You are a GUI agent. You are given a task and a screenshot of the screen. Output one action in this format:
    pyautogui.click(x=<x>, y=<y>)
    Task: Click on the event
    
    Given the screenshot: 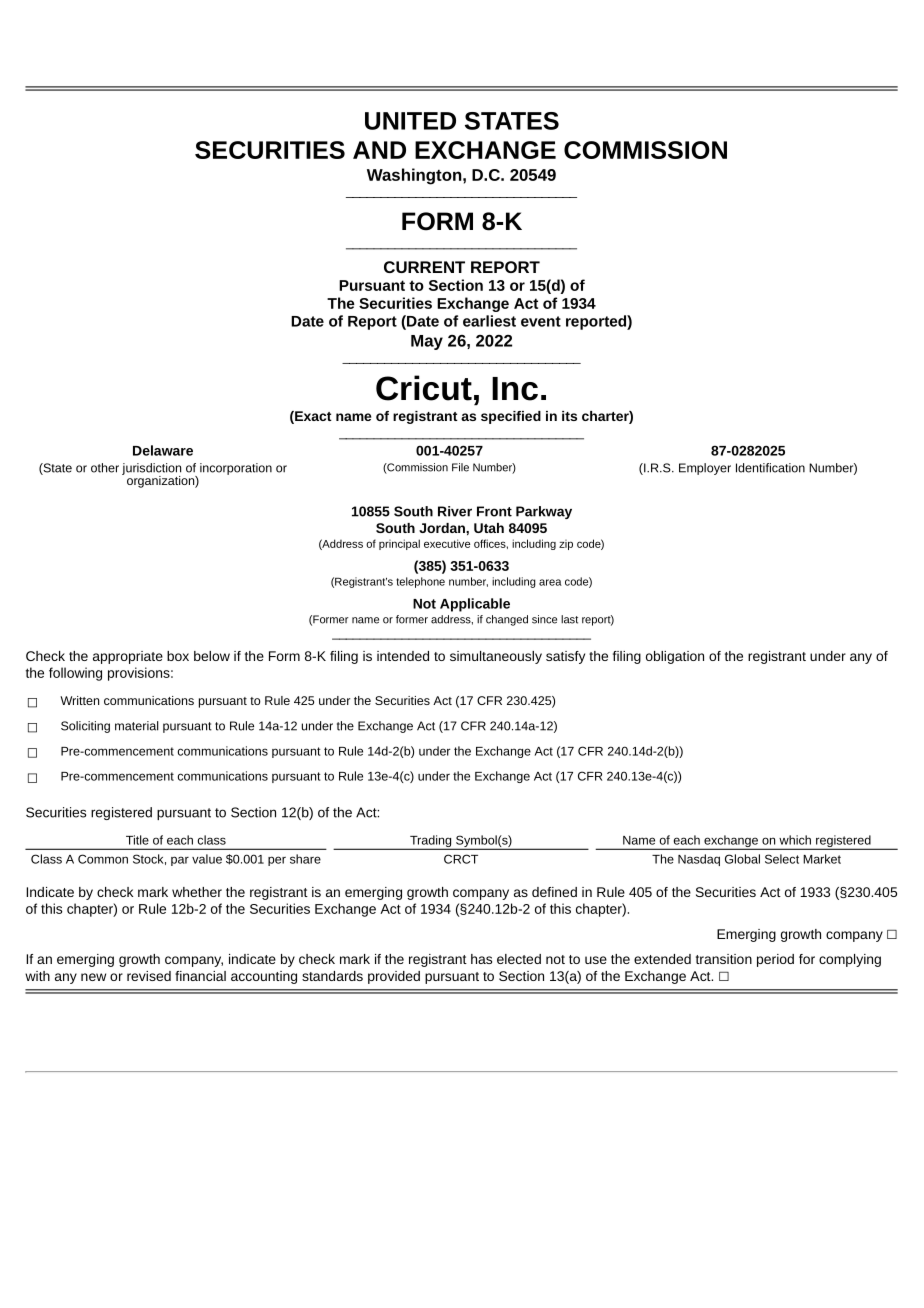 What is the action you would take?
    pyautogui.click(x=541, y=321)
